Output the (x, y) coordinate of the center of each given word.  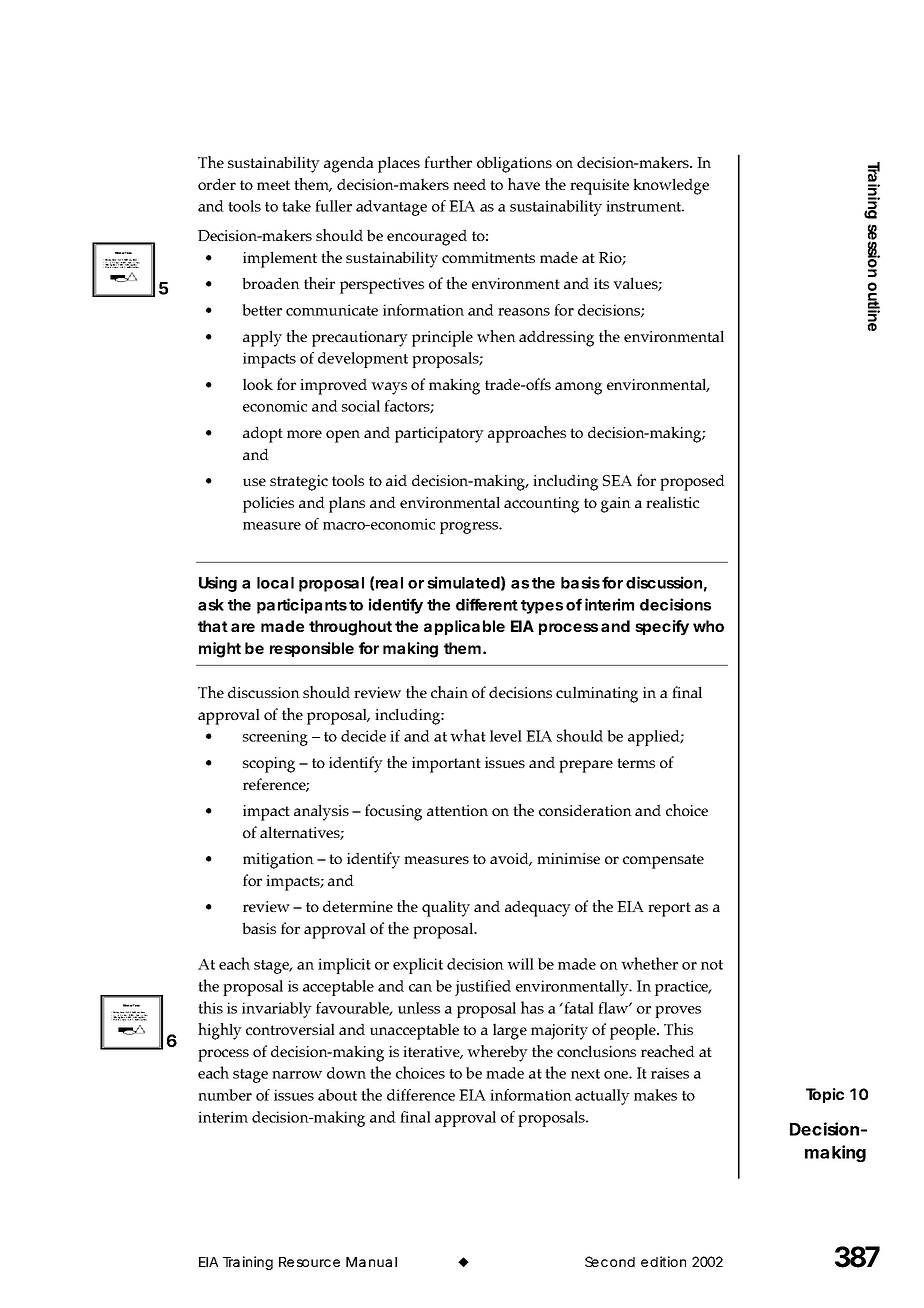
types (542, 607)
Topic (825, 1095)
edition (663, 1261)
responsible (312, 649)
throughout (350, 628)
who (708, 626)
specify (662, 627)
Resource (309, 1262)
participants (302, 606)
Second (610, 1261)
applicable (464, 627)
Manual (371, 1262)
